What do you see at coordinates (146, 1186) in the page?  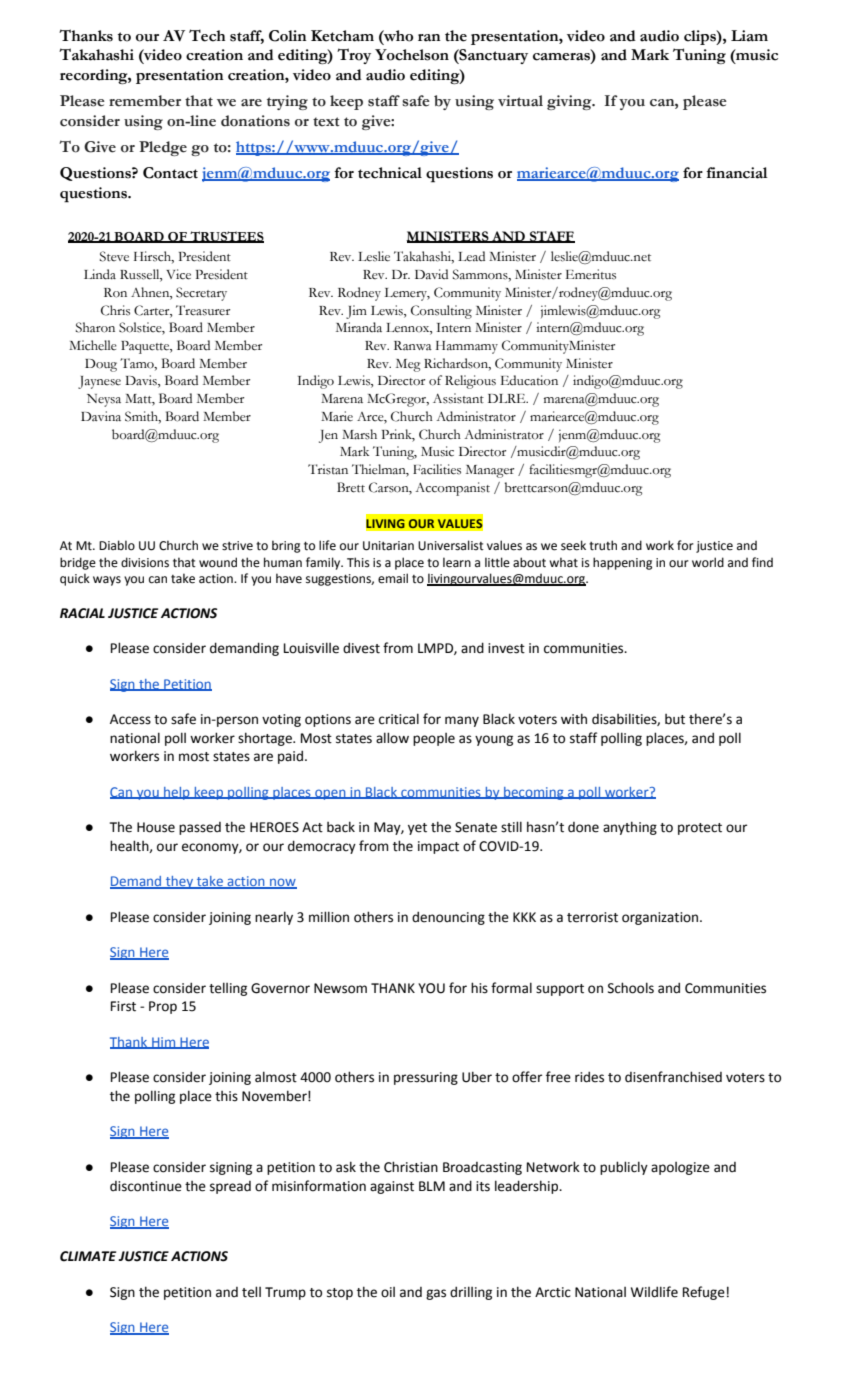 I see `discontinue` at bounding box center [146, 1186].
